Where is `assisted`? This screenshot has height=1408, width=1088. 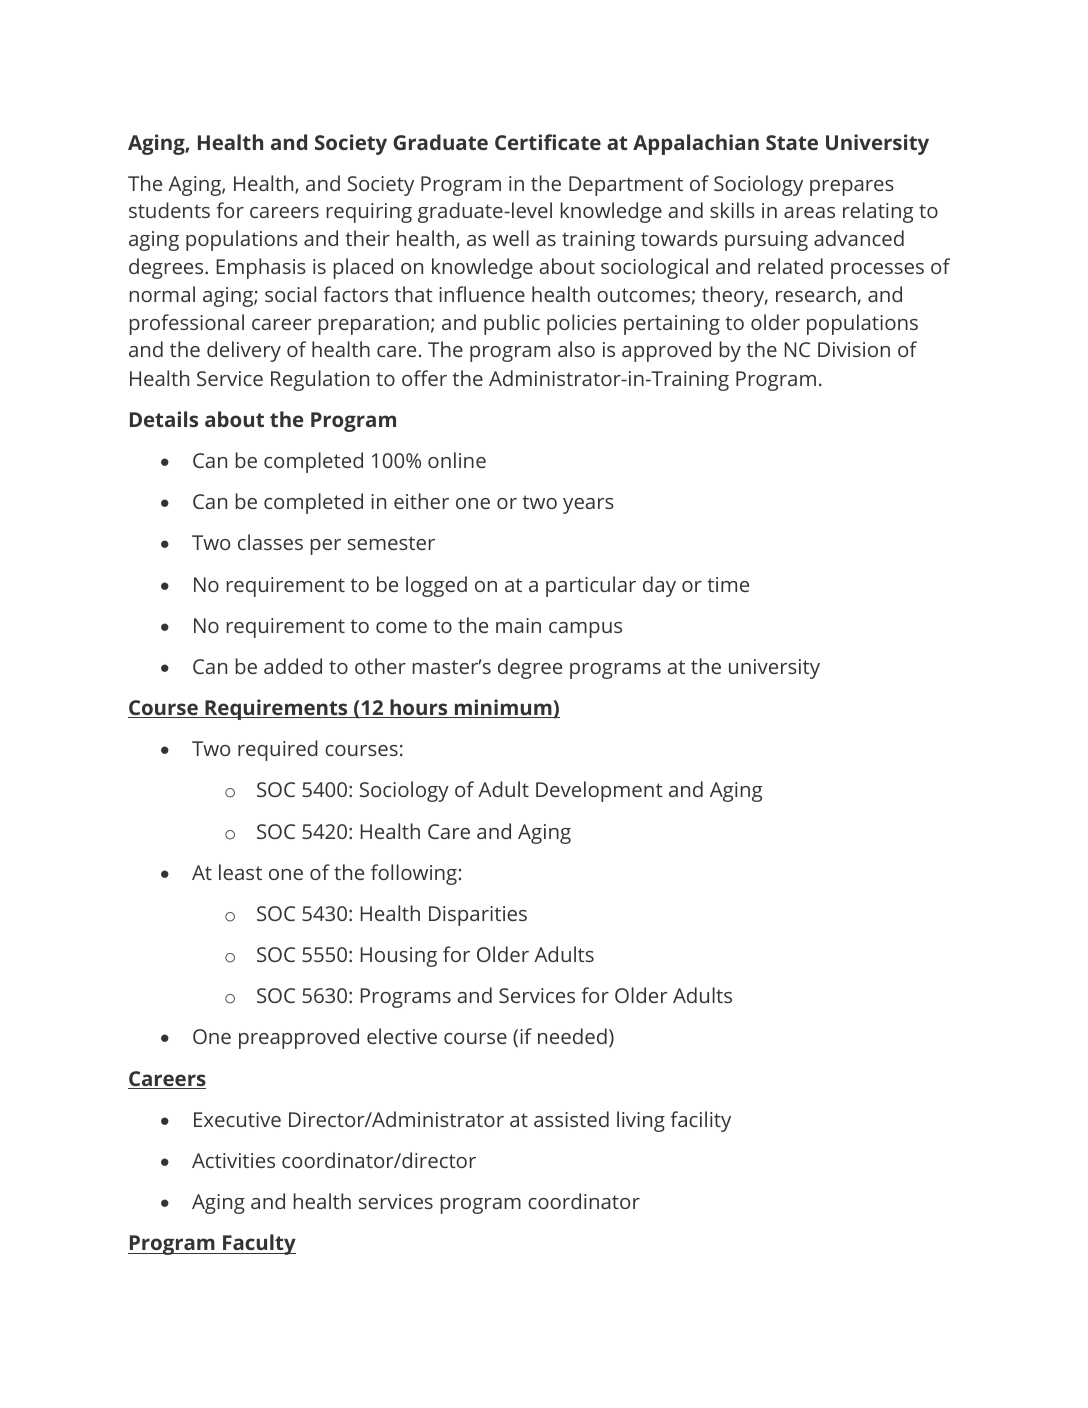 assisted is located at coordinates (571, 1119).
